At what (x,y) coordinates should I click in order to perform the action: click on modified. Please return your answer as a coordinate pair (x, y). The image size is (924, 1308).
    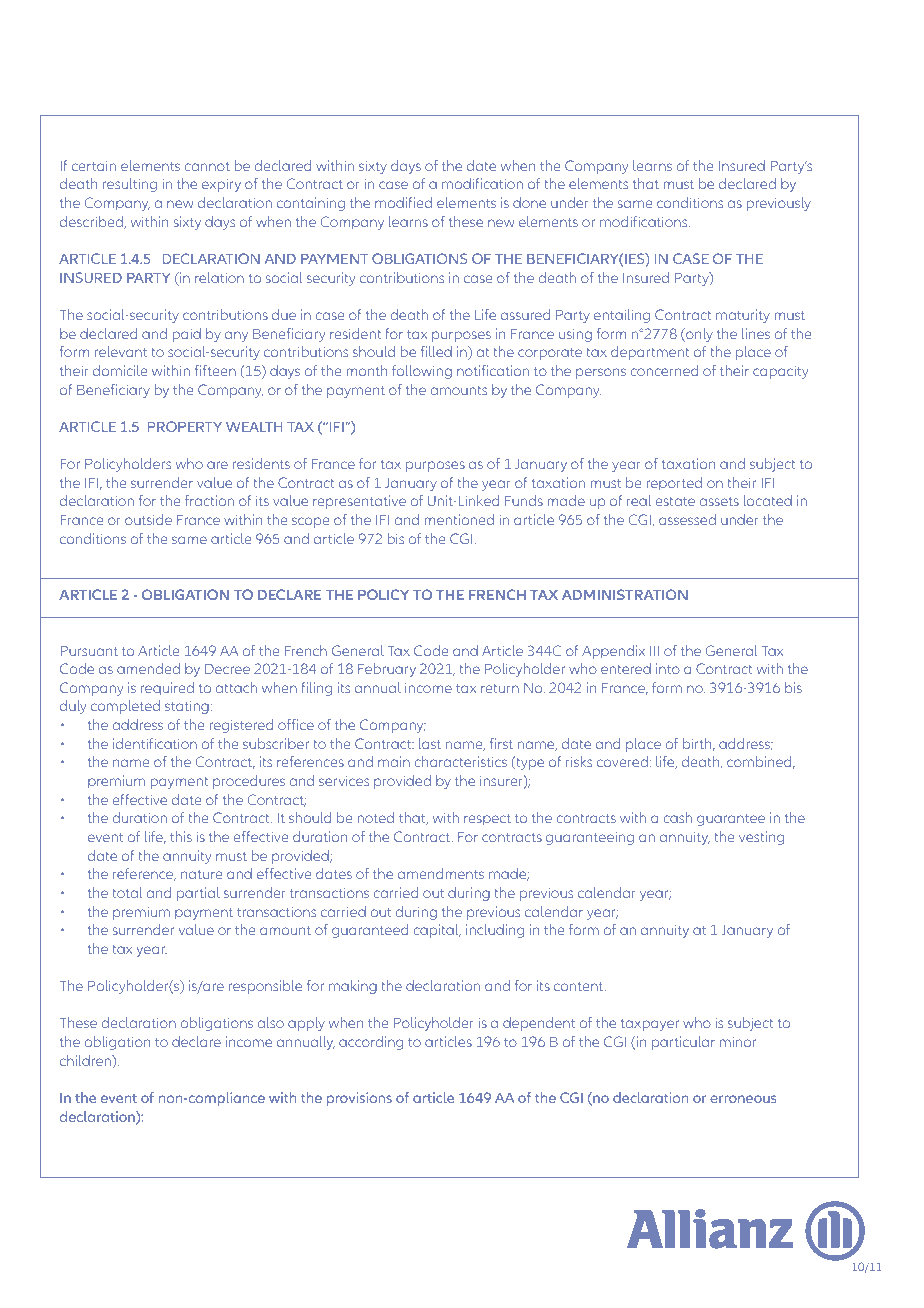
    Looking at the image, I should click on (403, 202).
